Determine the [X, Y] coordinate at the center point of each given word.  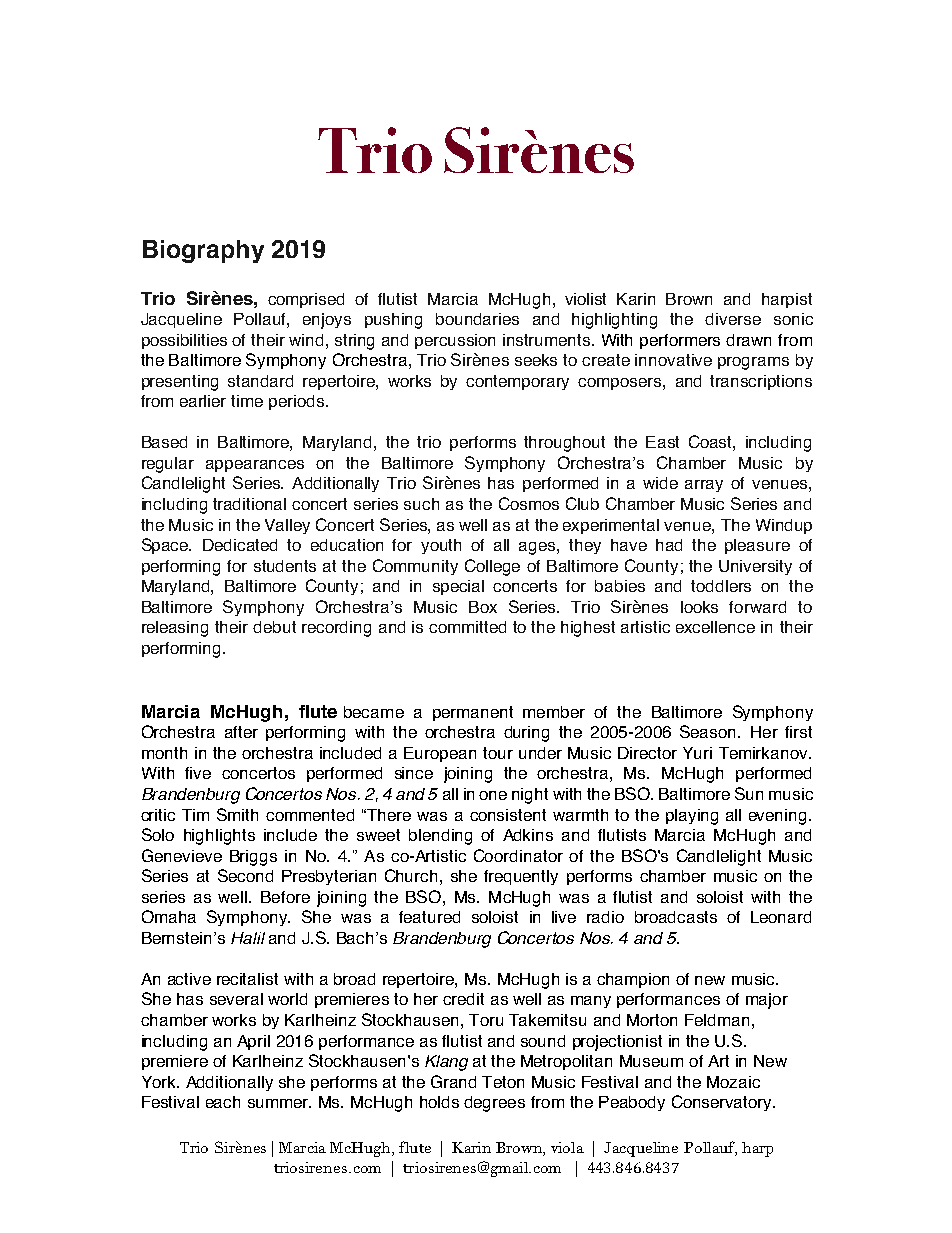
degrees [494, 1104]
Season [709, 731]
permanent [473, 713]
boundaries [477, 319]
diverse [733, 319]
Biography [203, 251]
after [241, 732]
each [223, 1102]
